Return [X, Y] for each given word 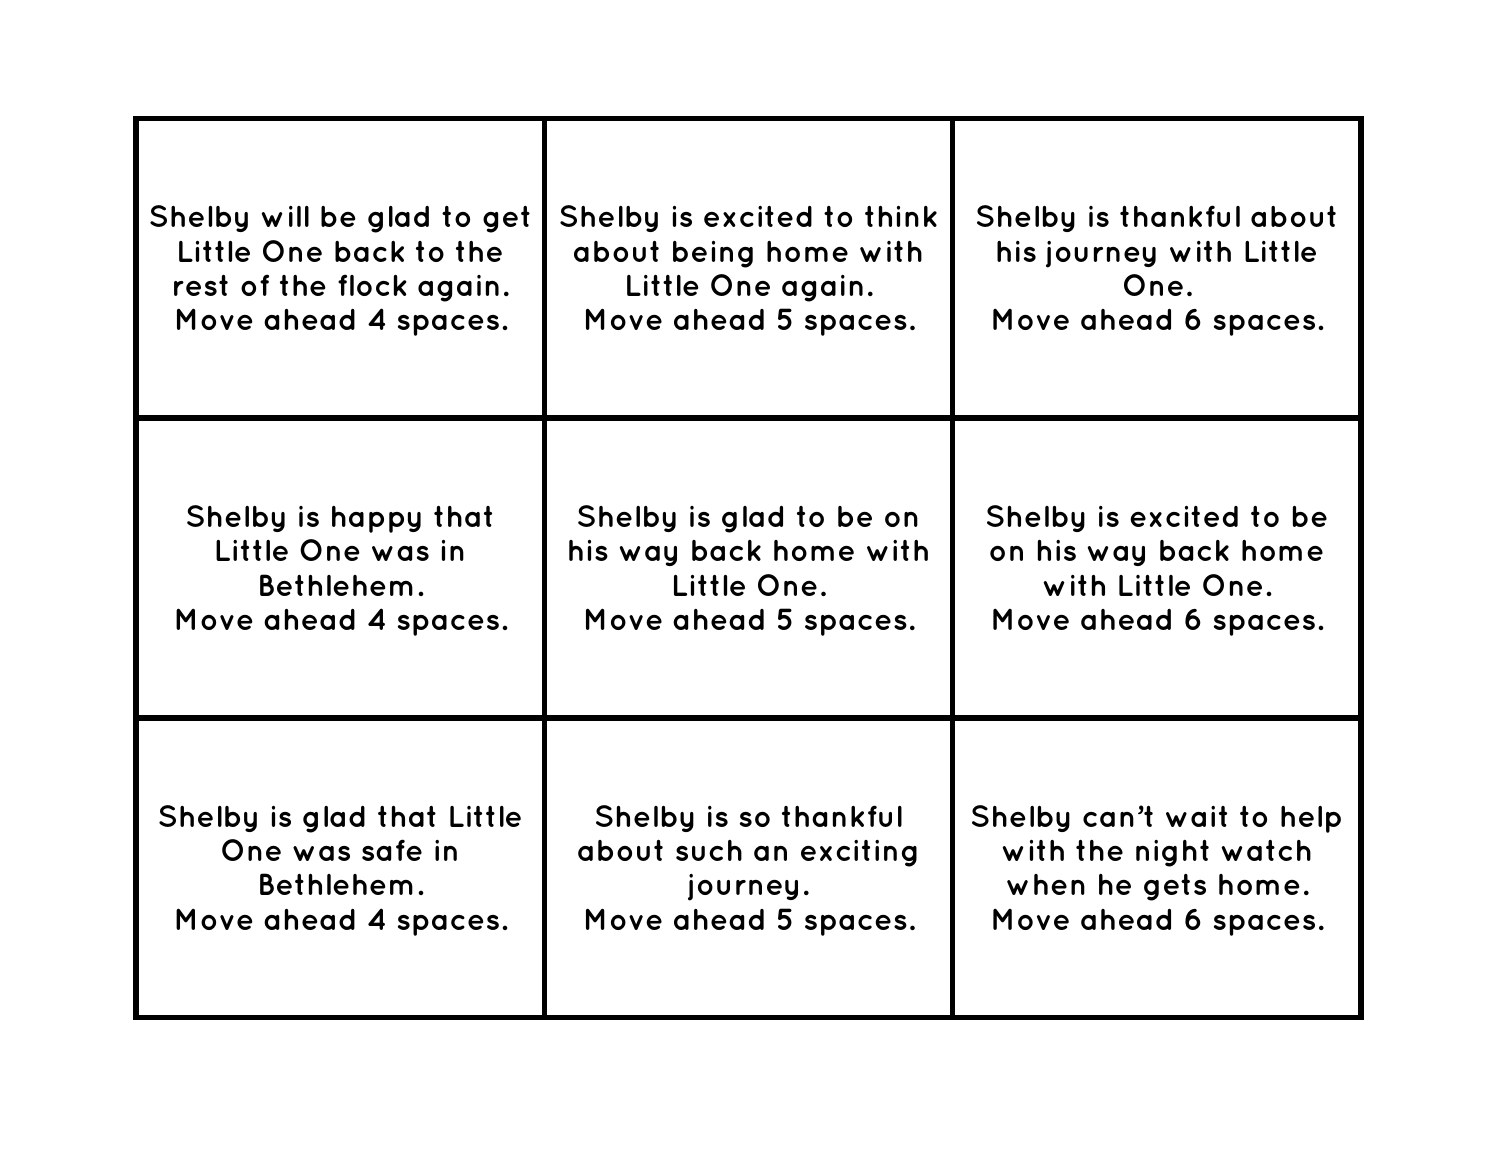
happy [376, 519]
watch [1266, 850]
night [1172, 853]
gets [1175, 887]
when [1046, 884]
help [1311, 819]
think [901, 216]
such [709, 850]
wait [1196, 816]
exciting [859, 853]
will [285, 216]
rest [201, 285]
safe [392, 850]
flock [372, 285]
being [713, 254]
